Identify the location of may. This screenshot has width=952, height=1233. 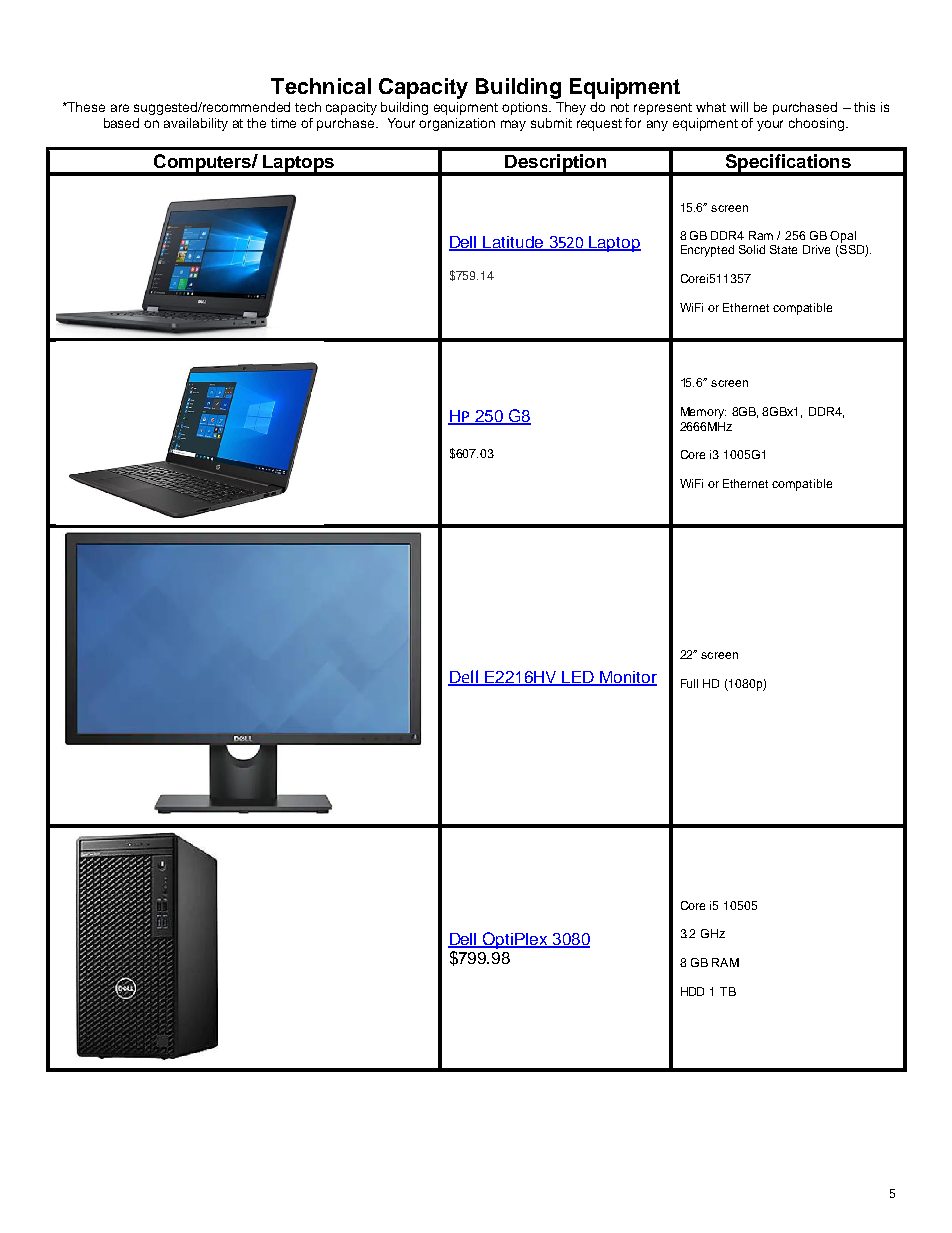
(513, 125).
